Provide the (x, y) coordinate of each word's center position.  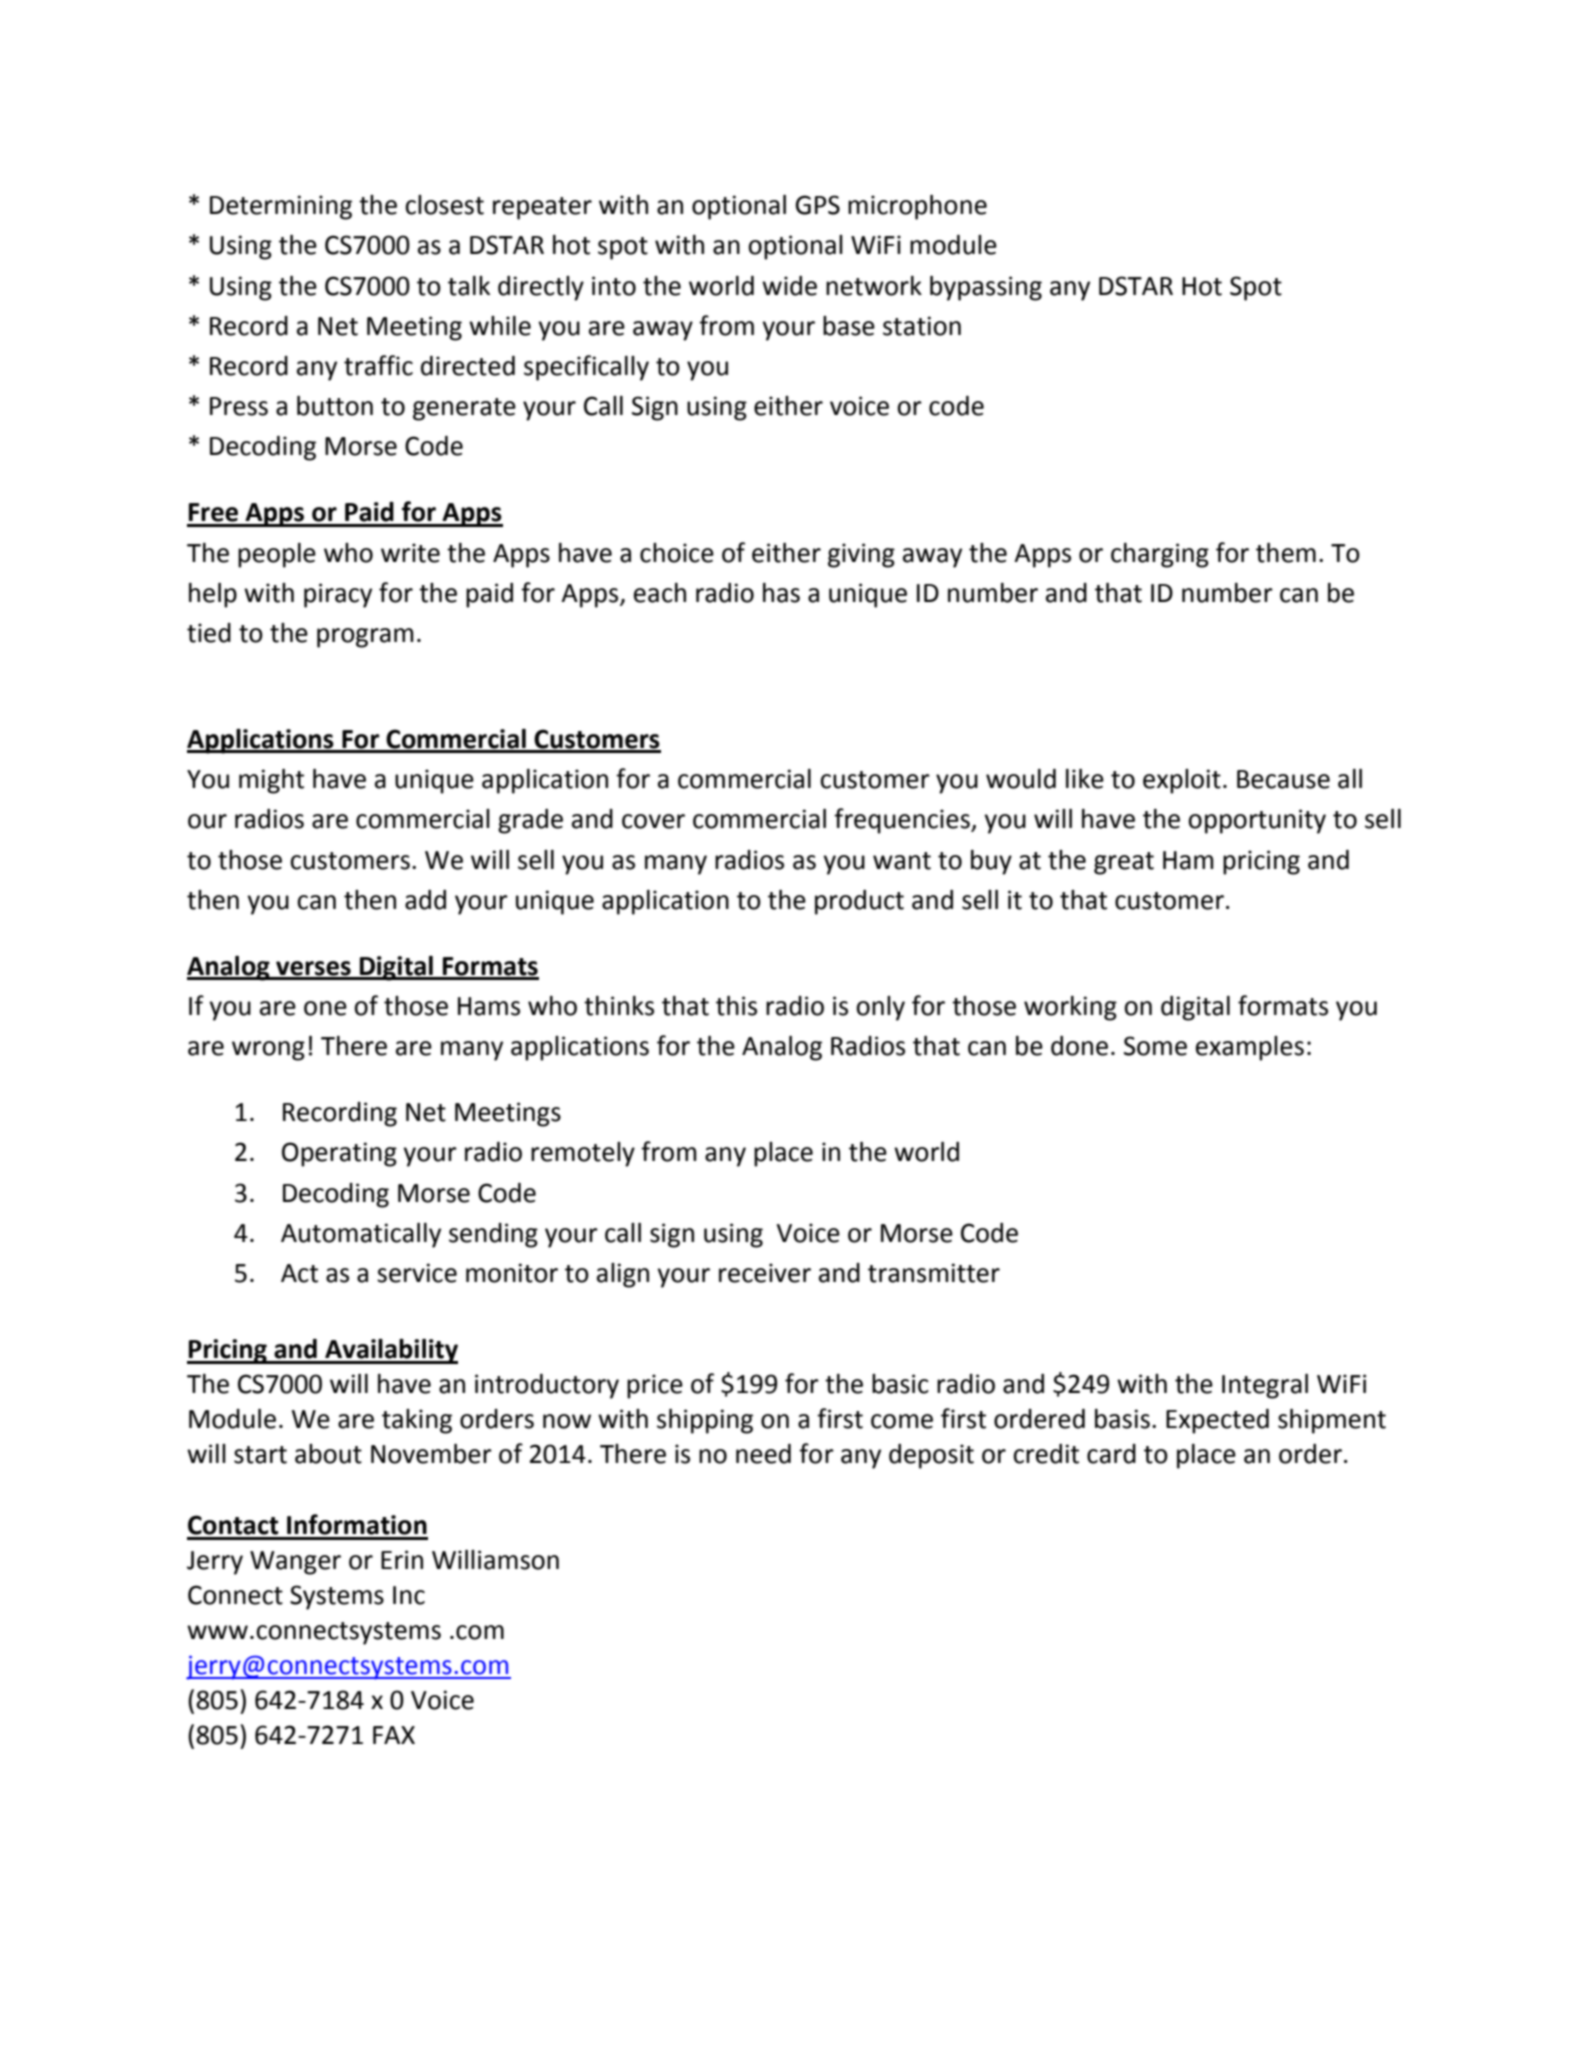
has (781, 593)
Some (1155, 1046)
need (763, 1454)
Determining (281, 207)
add (425, 900)
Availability (390, 1351)
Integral (1265, 1386)
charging (1160, 555)
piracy (338, 595)
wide (789, 286)
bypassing (986, 288)
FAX (394, 1735)
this (736, 1006)
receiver (765, 1273)
